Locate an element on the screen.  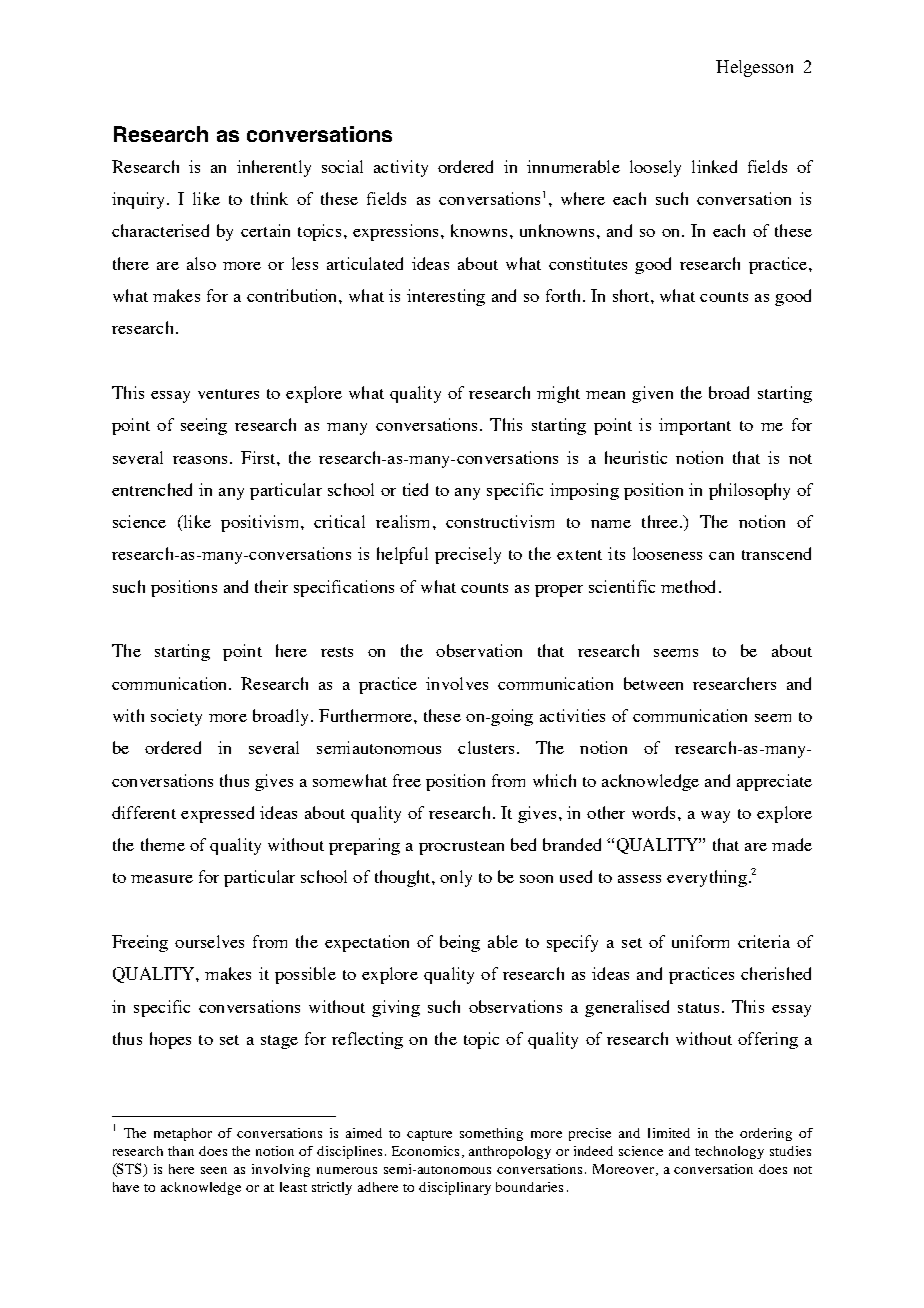
only is located at coordinates (456, 878).
